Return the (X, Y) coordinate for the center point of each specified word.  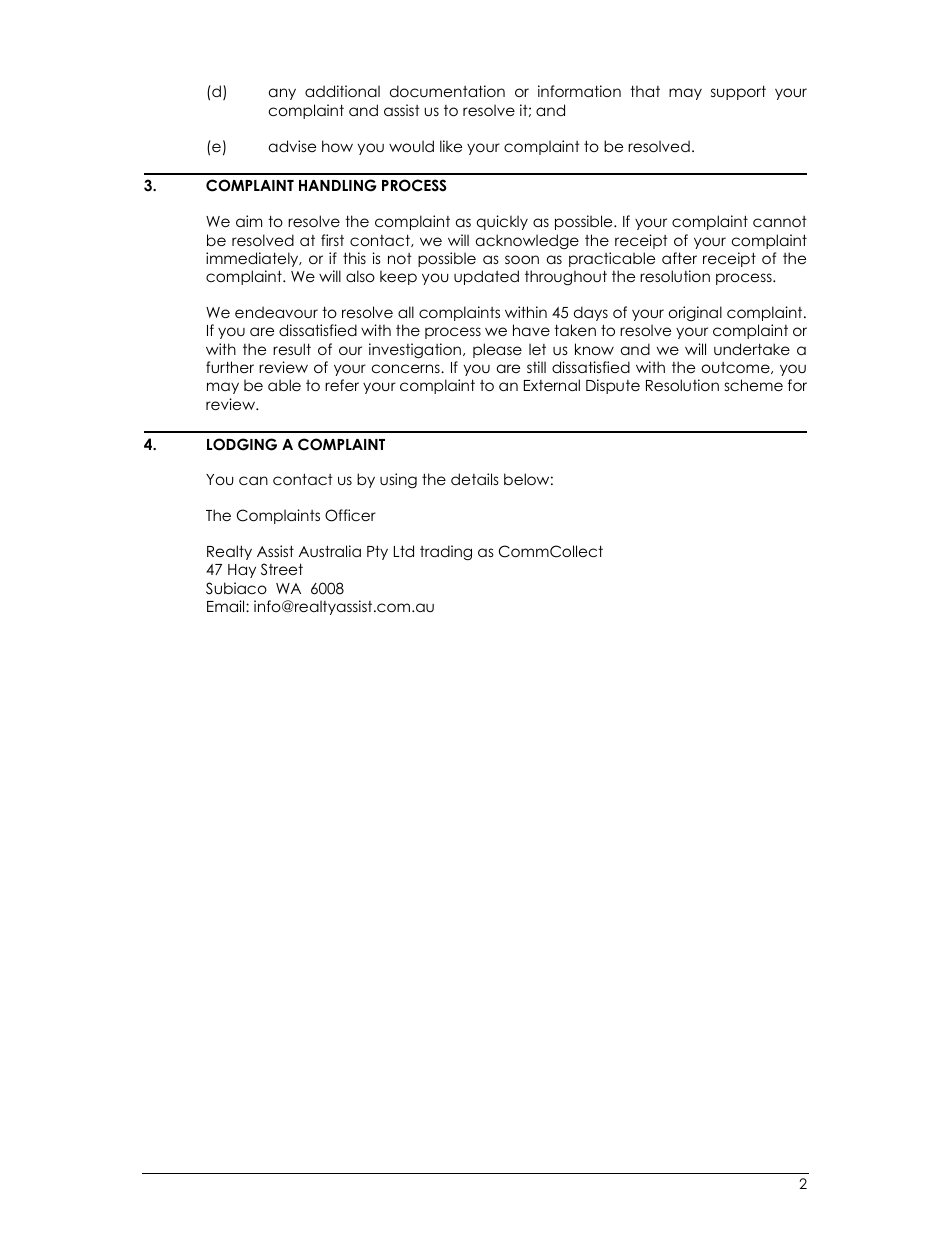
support (738, 92)
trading (446, 553)
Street (282, 569)
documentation (447, 91)
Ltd (404, 551)
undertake (752, 349)
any (282, 94)
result (292, 349)
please (497, 350)
